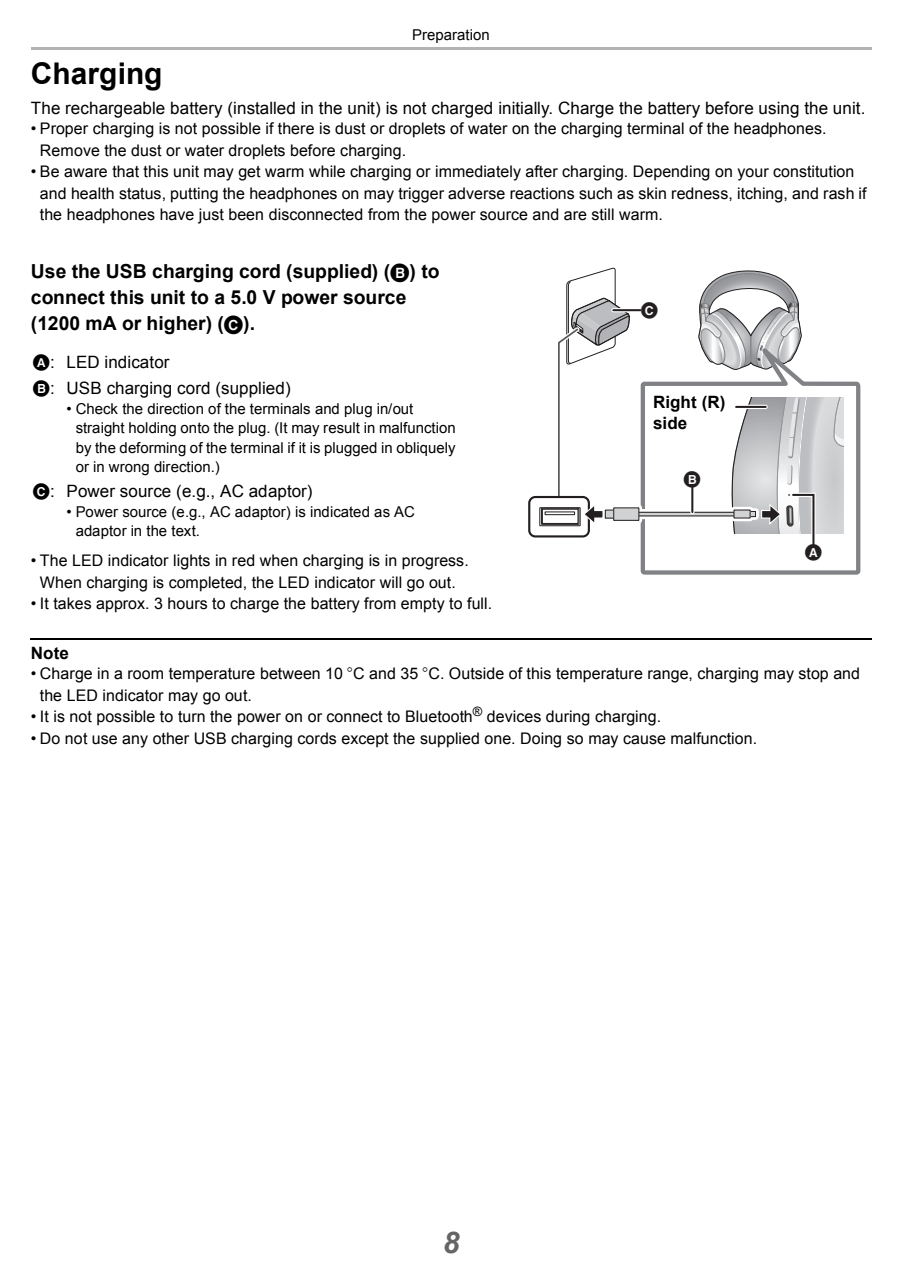 This screenshot has width=902, height=1278. I want to click on Right, so click(675, 403).
